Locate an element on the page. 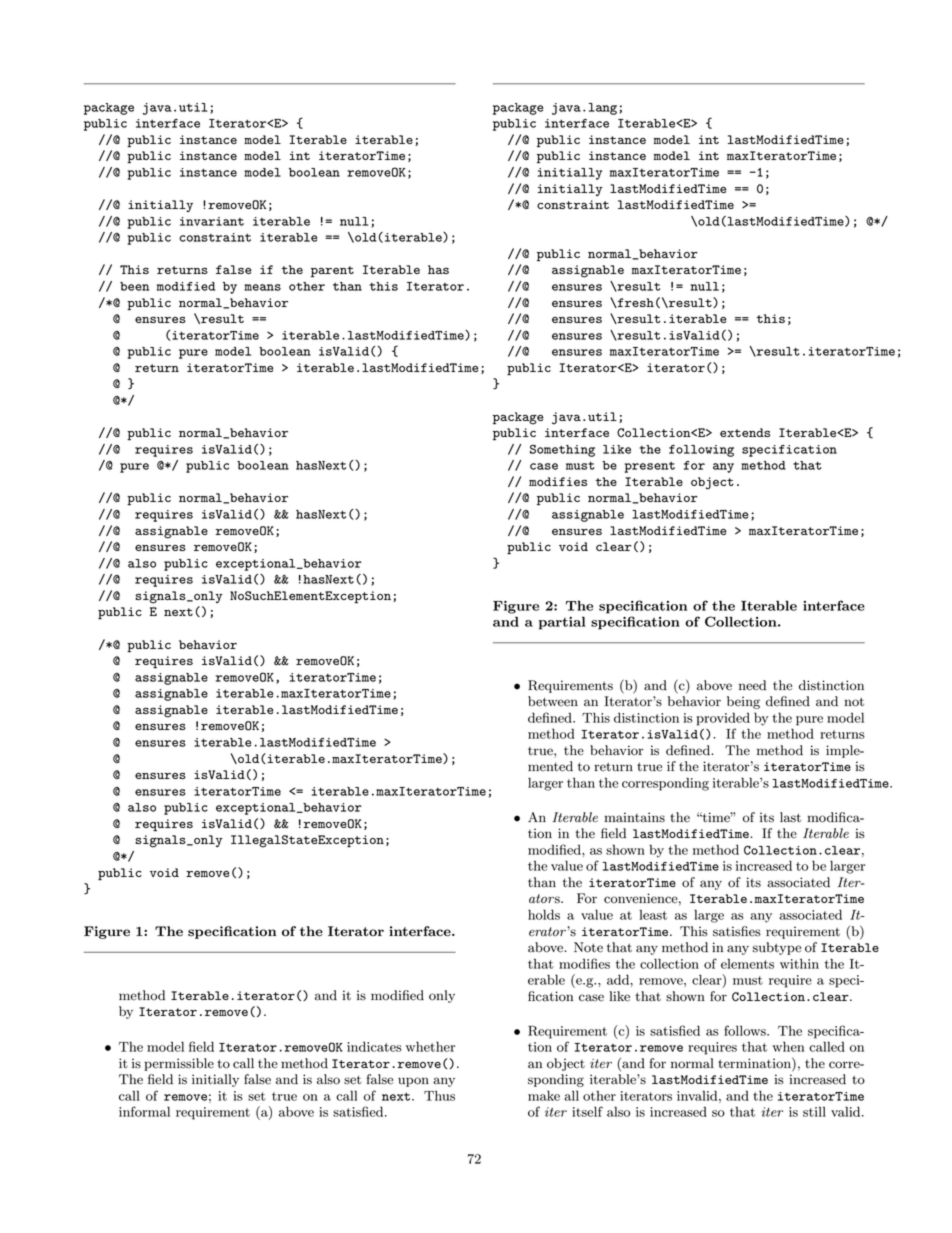 The image size is (952, 1233). extends is located at coordinates (745, 432).
